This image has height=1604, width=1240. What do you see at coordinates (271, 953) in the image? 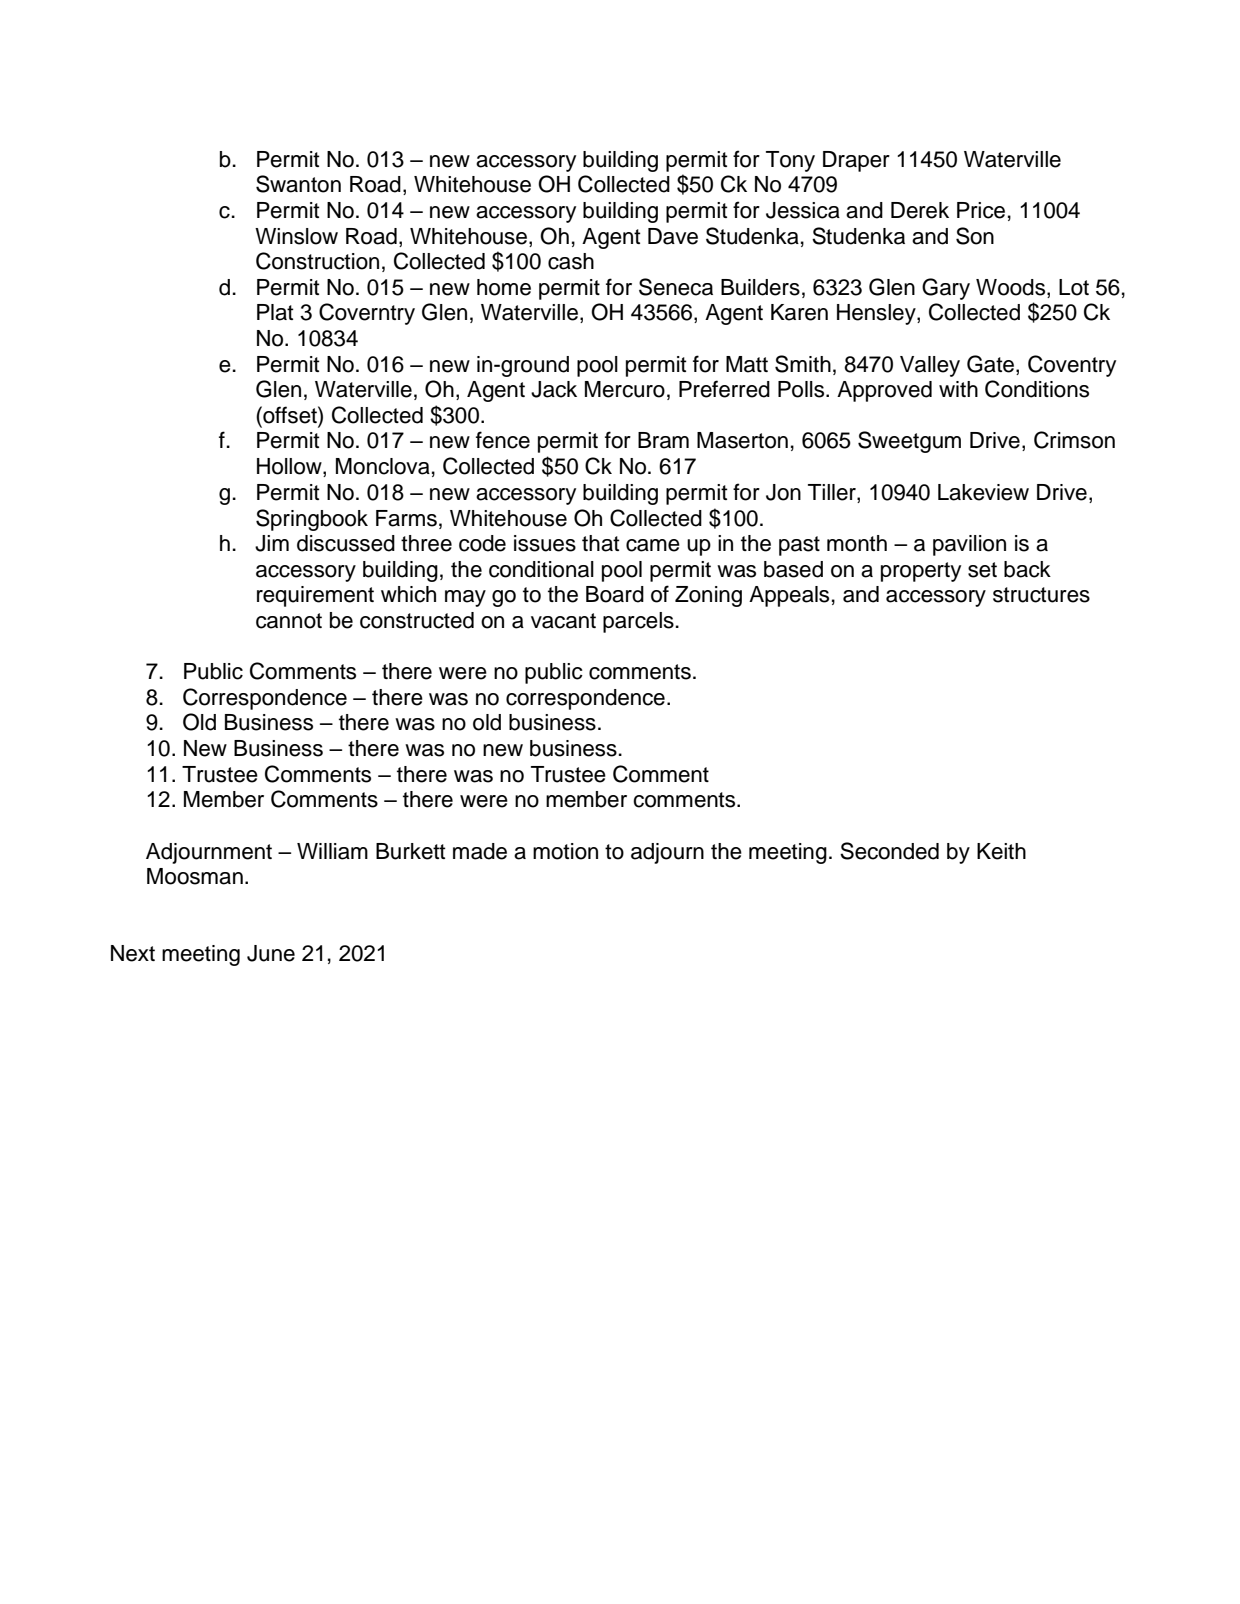
I see `June` at bounding box center [271, 953].
